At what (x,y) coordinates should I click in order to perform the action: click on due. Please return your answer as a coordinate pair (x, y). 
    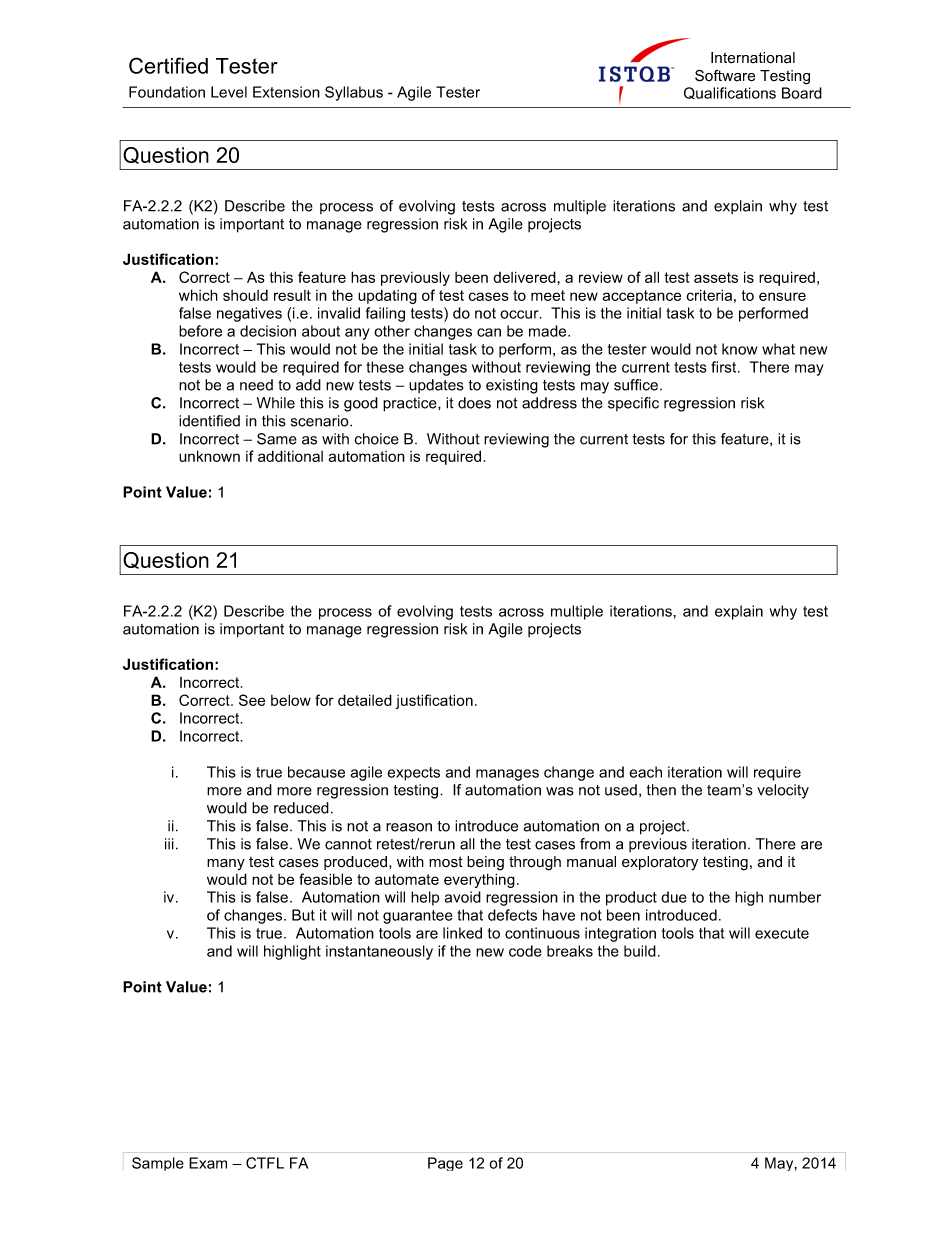
    Looking at the image, I should click on (674, 897).
